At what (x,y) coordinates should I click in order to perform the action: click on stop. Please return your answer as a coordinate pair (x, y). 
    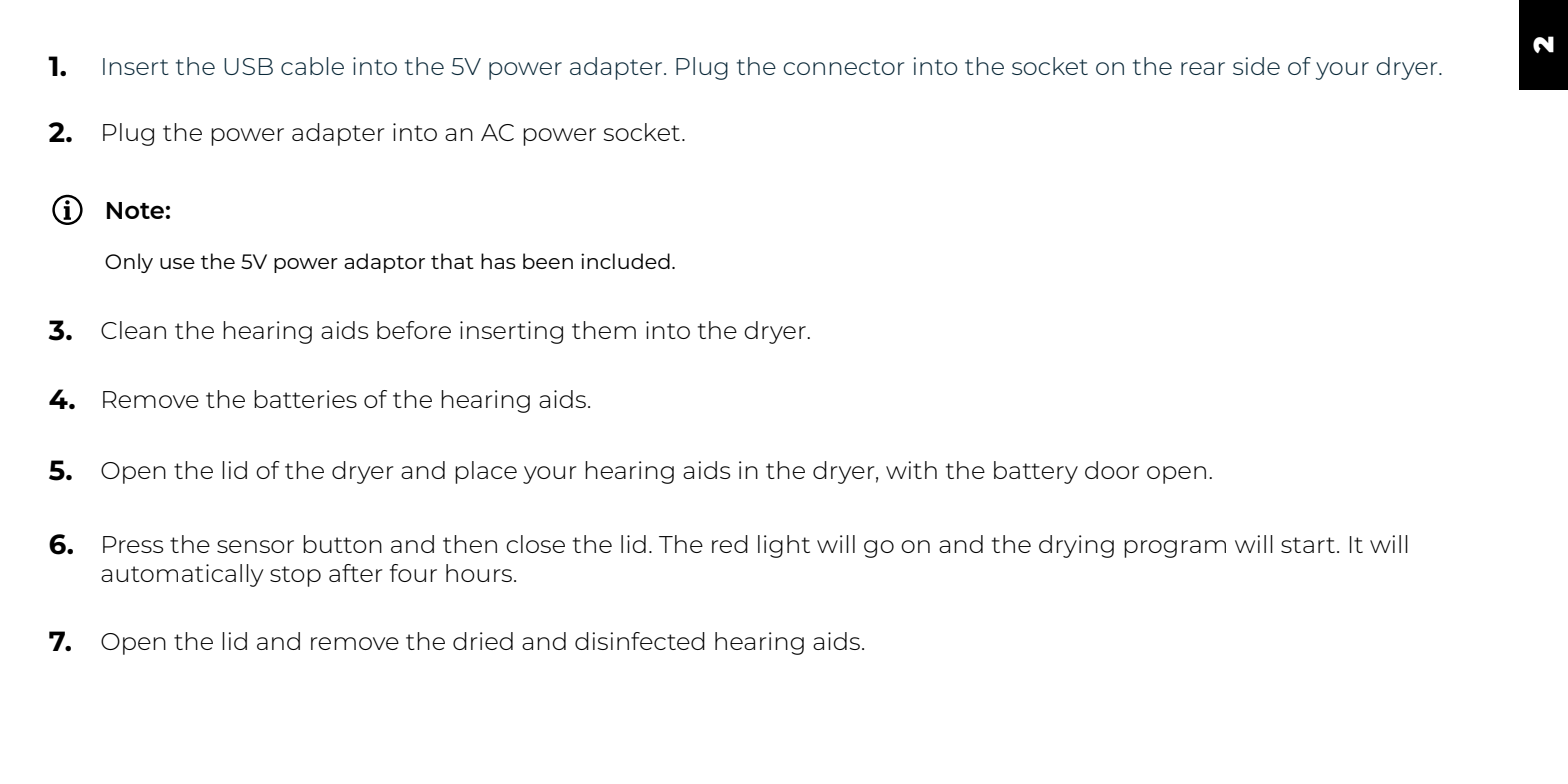
    Looking at the image, I should click on (295, 576).
